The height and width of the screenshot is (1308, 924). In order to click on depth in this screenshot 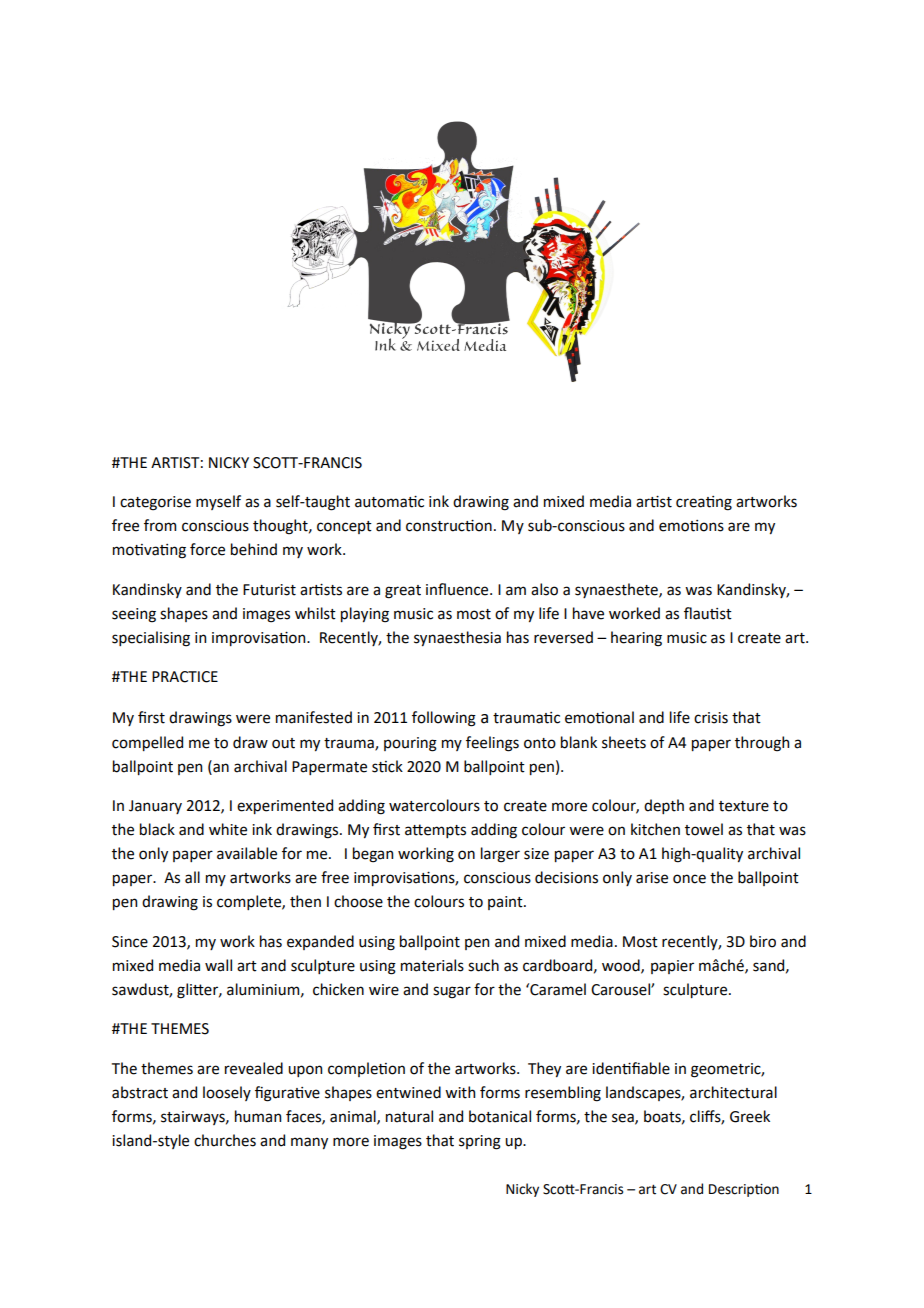, I will do `click(664, 806)`.
